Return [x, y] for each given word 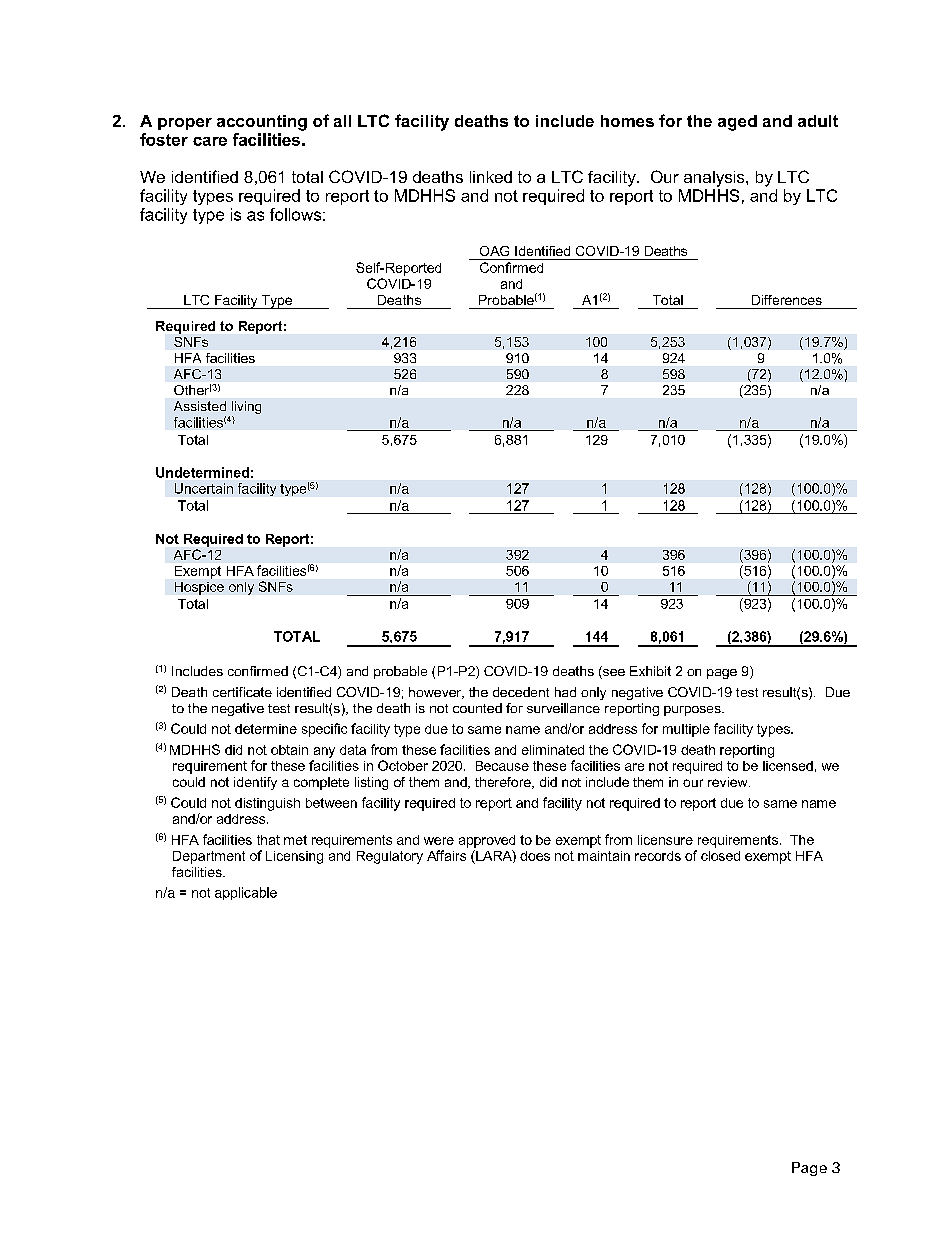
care [210, 141]
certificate [242, 692]
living [245, 409]
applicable [246, 893]
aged [737, 123]
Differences [787, 300]
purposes [693, 711]
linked [491, 177]
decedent [521, 692]
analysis [715, 179]
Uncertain [204, 488]
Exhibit [650, 671]
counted [477, 708]
